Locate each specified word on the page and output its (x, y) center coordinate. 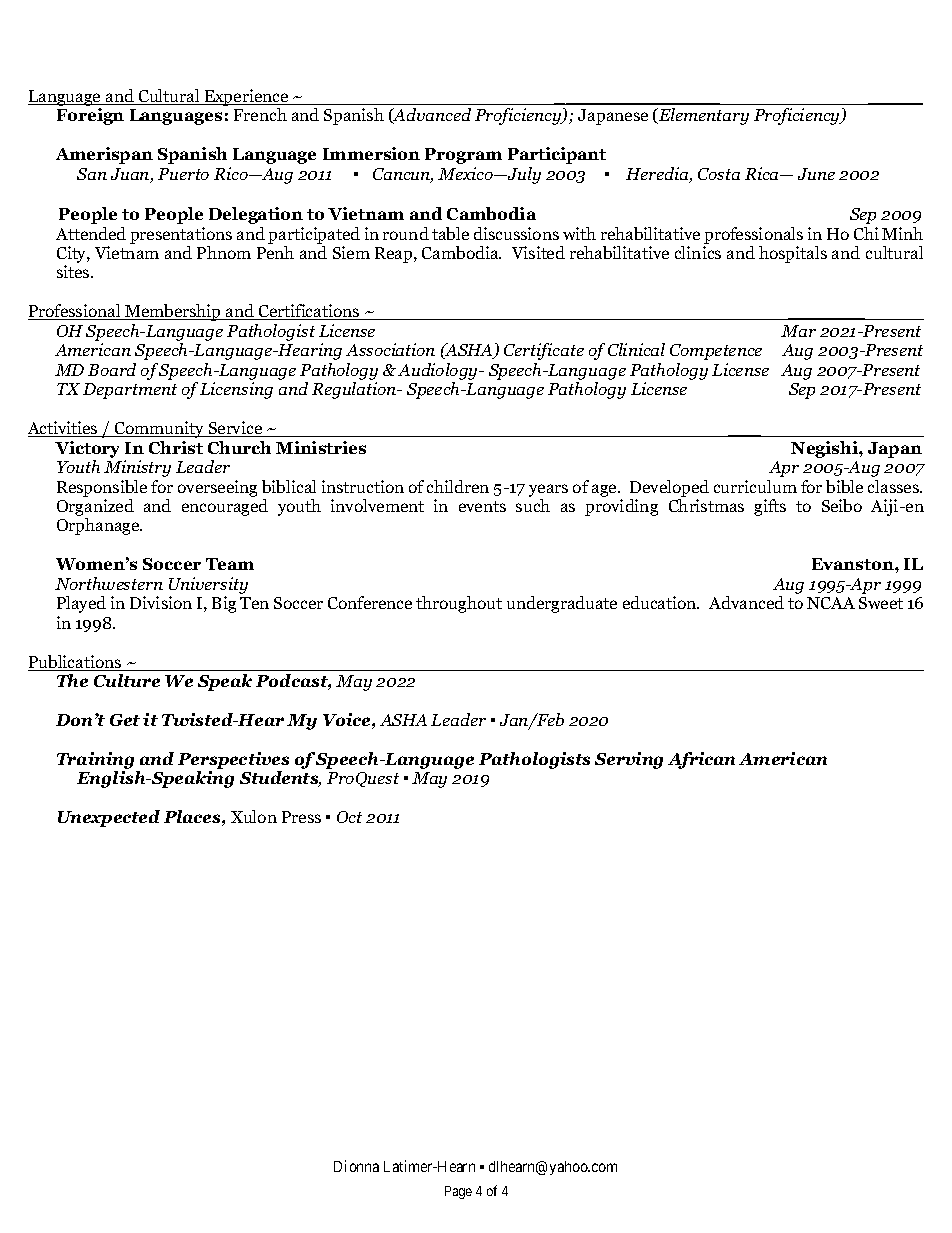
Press (301, 817)
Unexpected (109, 818)
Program (463, 156)
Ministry (137, 468)
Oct (349, 817)
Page (458, 1192)
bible (844, 486)
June (816, 174)
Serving (629, 760)
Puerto (183, 174)
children (458, 486)
